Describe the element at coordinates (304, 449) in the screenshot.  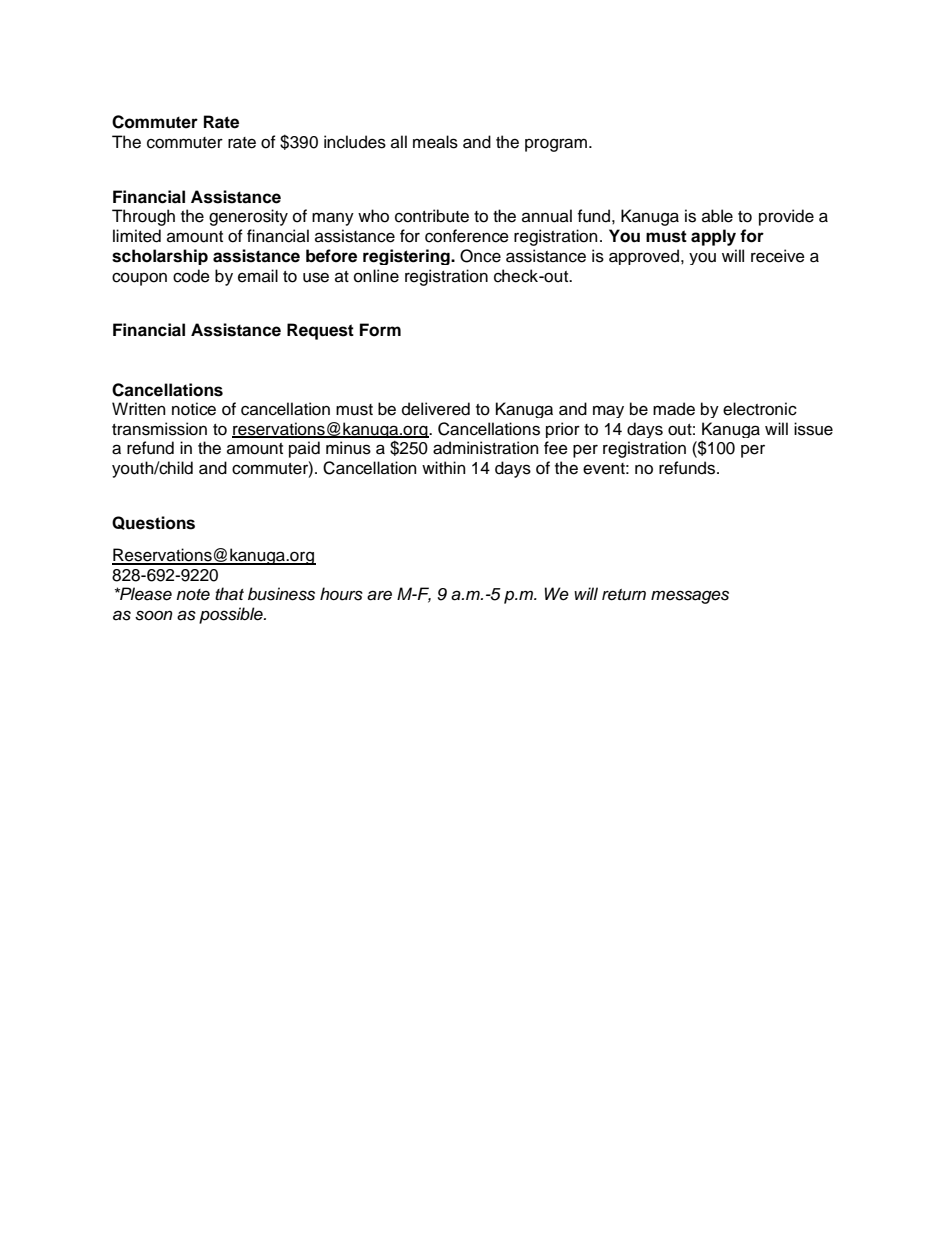
I see `paid` at that location.
